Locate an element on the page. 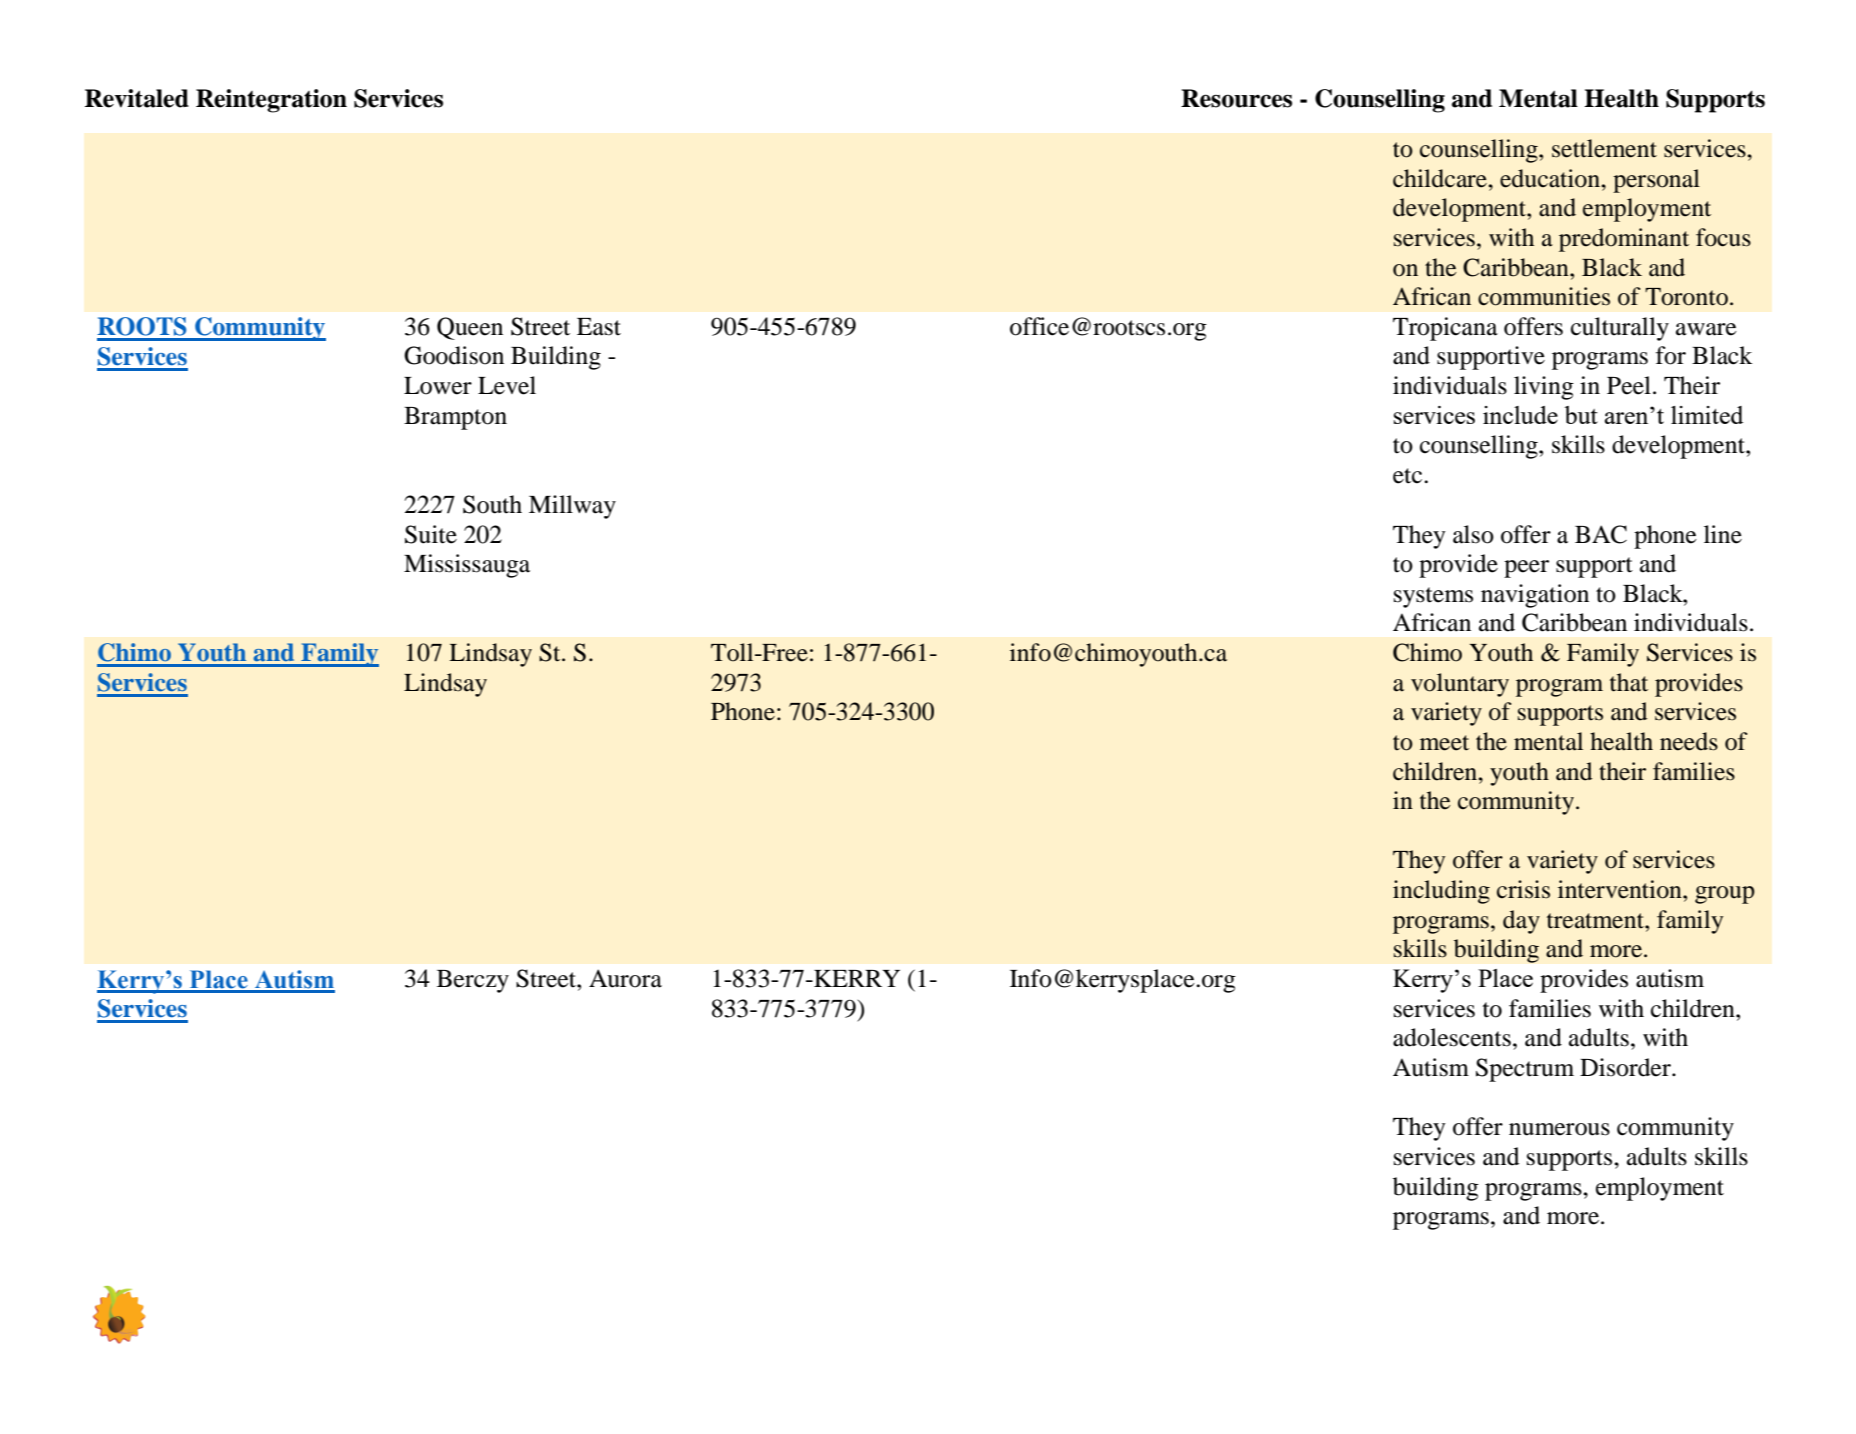 This image has width=1856, height=1434. Reintegration is located at coordinates (271, 101).
